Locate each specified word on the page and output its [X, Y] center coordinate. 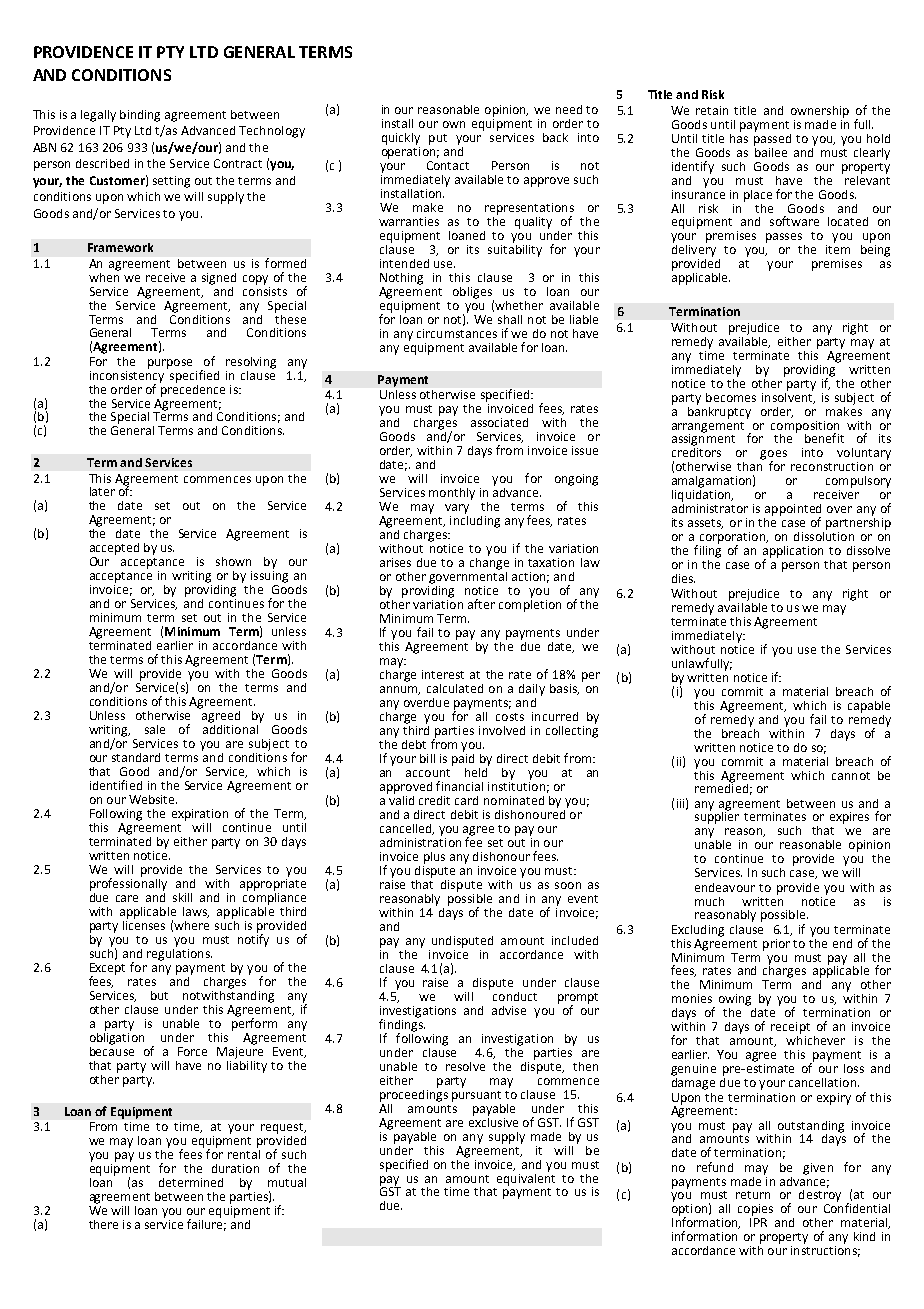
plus [434, 858]
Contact [448, 165]
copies [755, 1210]
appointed [793, 511]
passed [772, 138]
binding [140, 116]
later [102, 491]
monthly [452, 494]
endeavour [725, 887]
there [103, 1224]
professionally [128, 883]
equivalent [526, 1178]
